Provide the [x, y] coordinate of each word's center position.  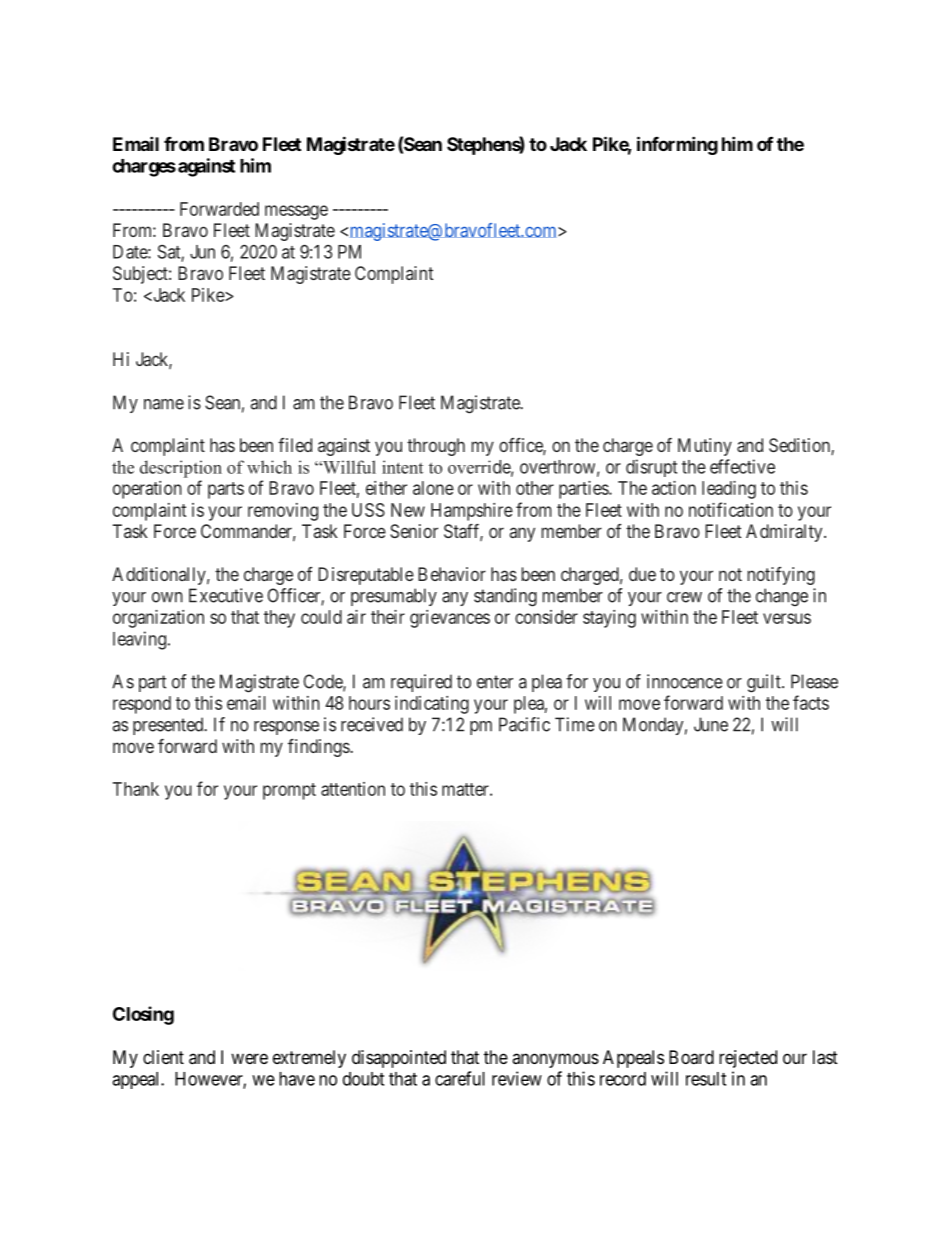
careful [460, 1078]
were [249, 1058]
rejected [748, 1059]
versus [787, 618]
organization [158, 619]
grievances [450, 619]
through [436, 447]
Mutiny [705, 447]
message [296, 212]
